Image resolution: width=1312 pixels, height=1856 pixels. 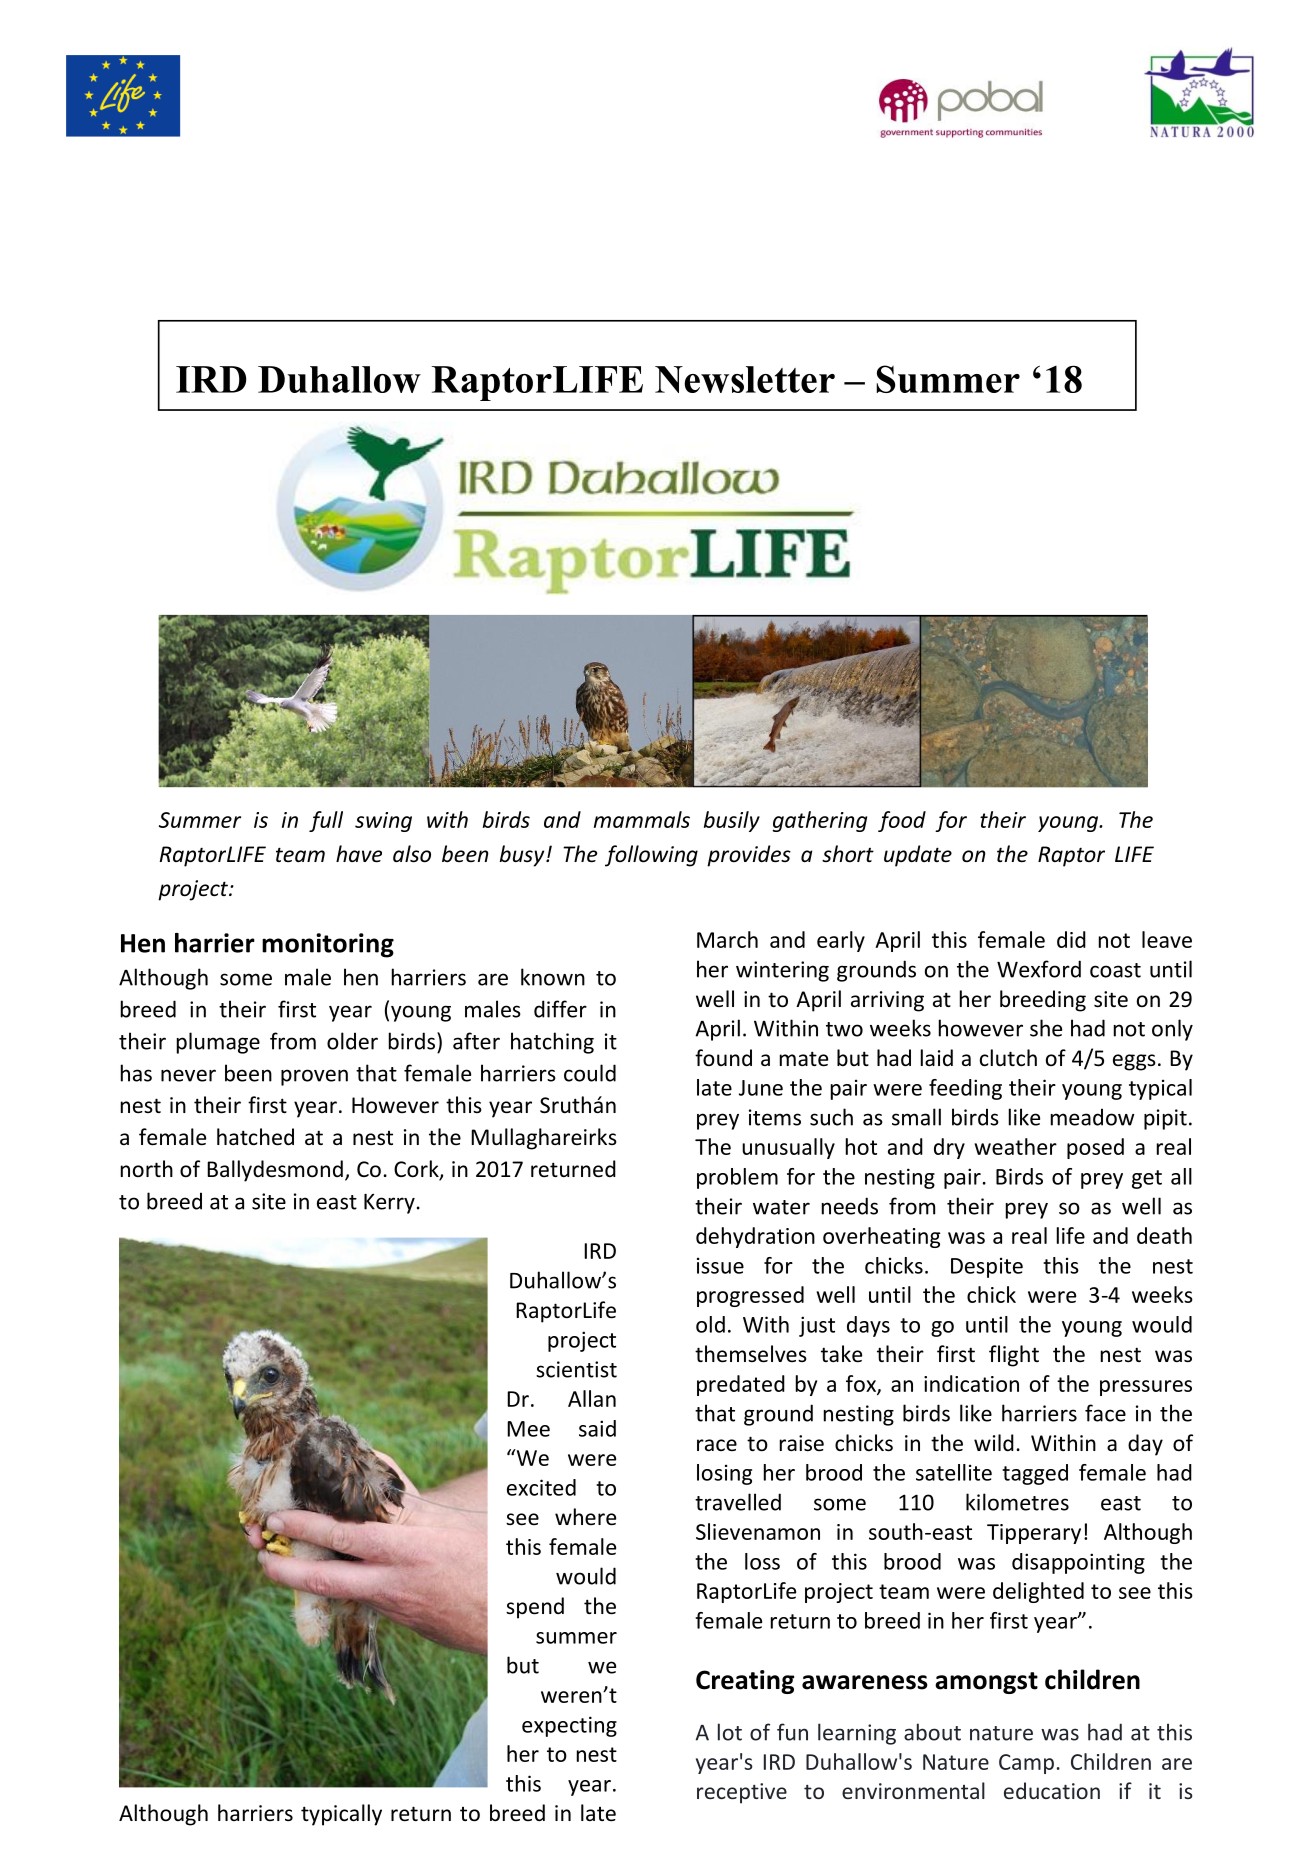 I want to click on issue, so click(x=720, y=1265).
